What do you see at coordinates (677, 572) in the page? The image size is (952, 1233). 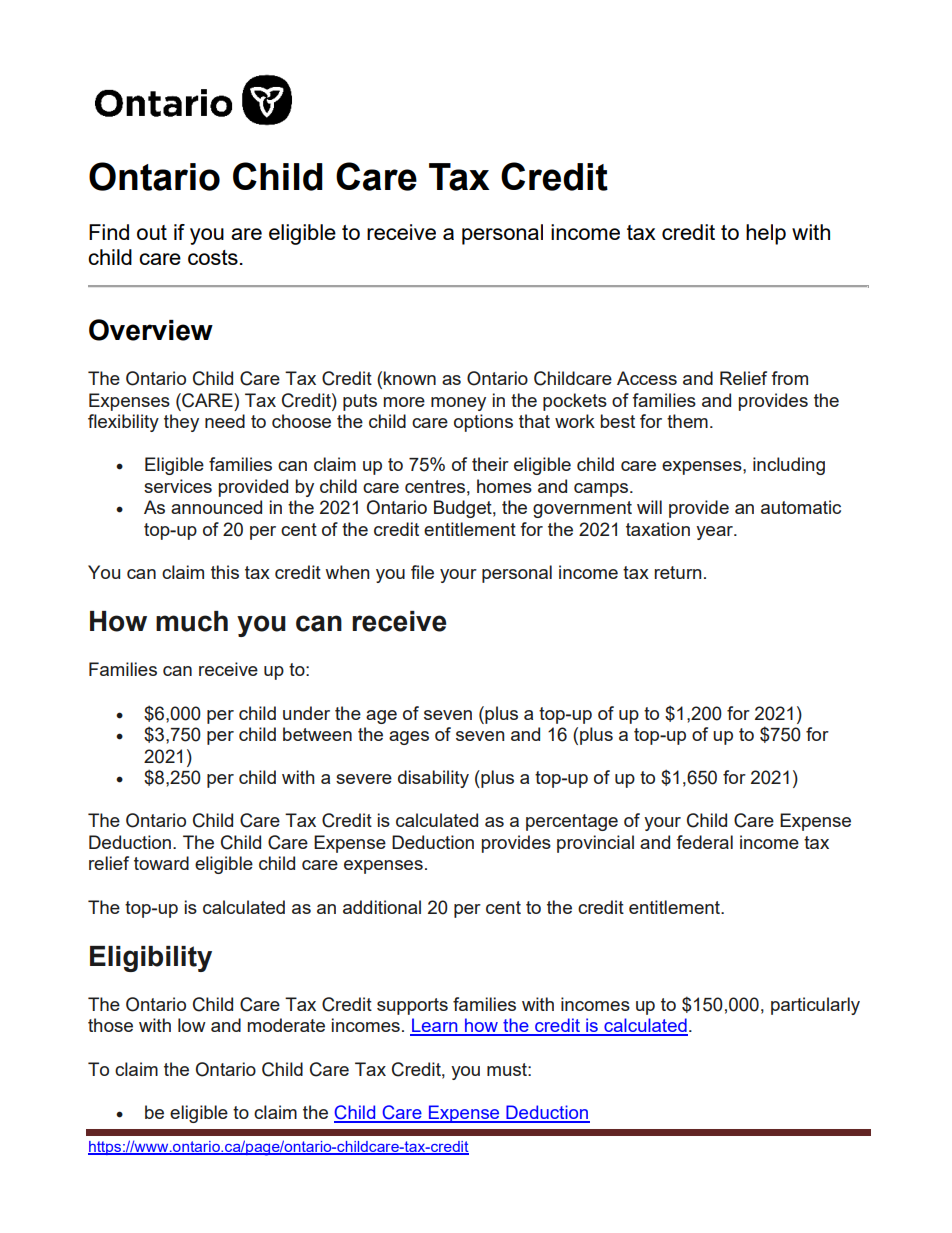 I see `return` at bounding box center [677, 572].
